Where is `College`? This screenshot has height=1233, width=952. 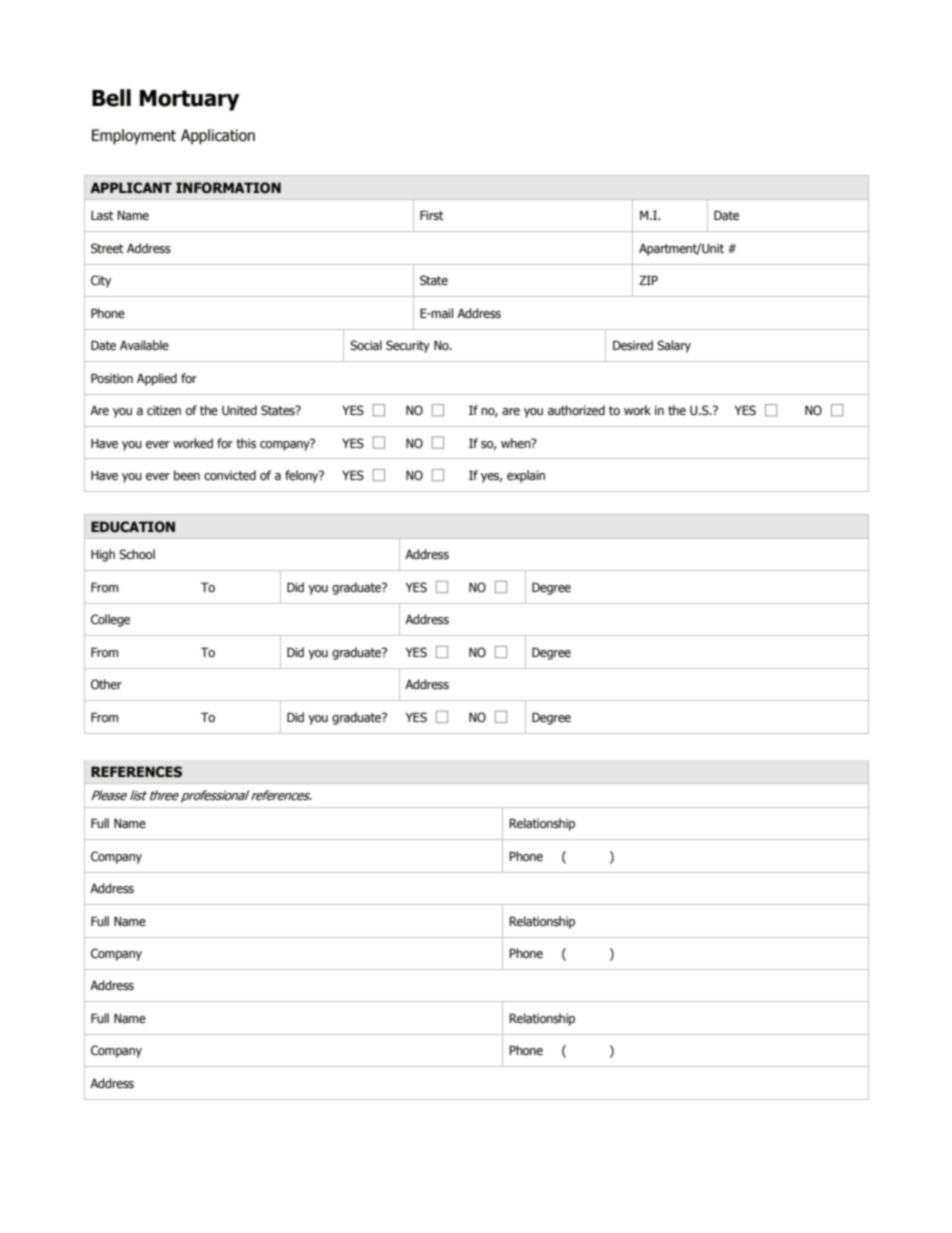
College is located at coordinates (110, 620).
